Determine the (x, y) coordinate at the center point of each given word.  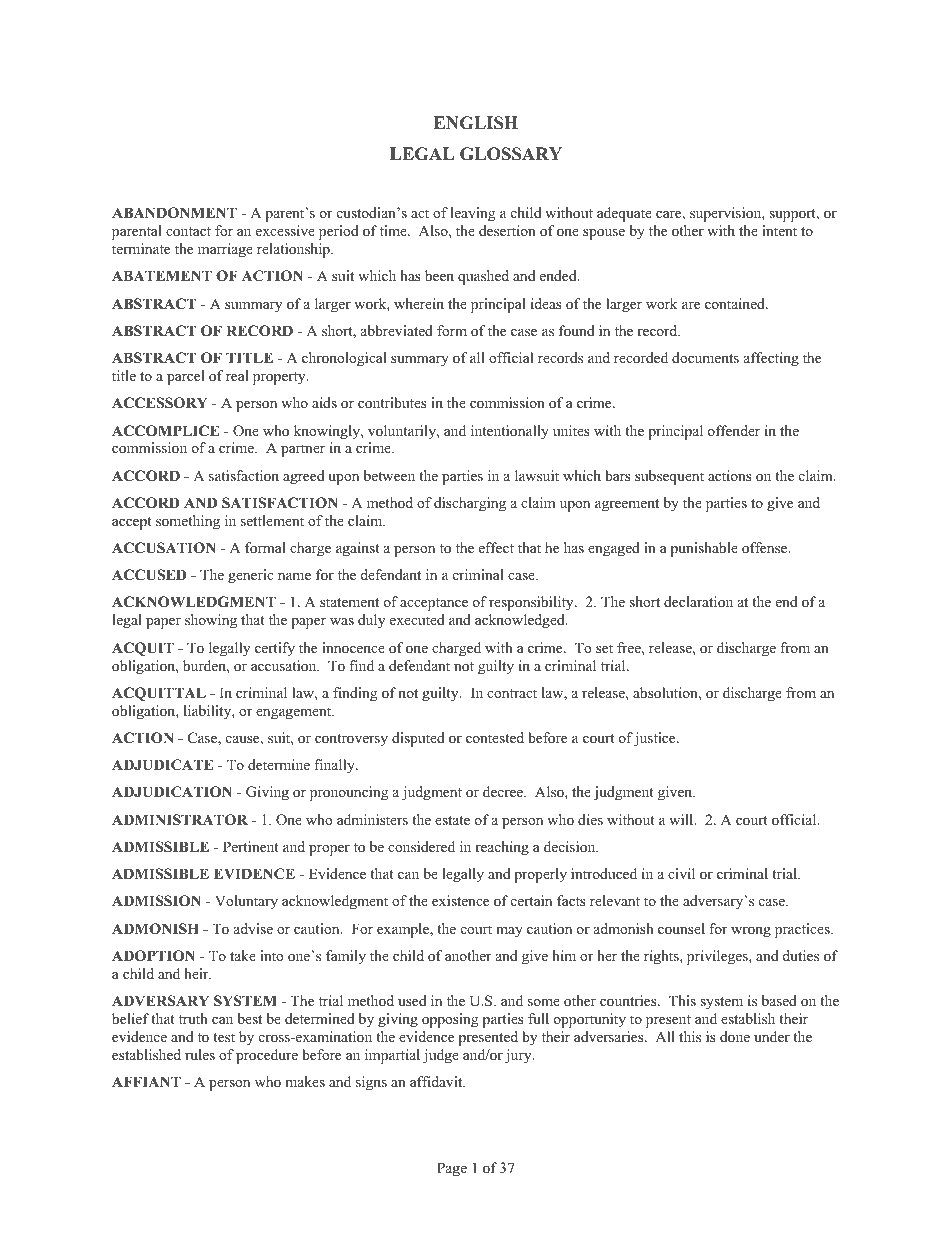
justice (656, 739)
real (237, 375)
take (243, 955)
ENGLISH (476, 123)
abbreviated (397, 330)
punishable (704, 549)
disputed (418, 739)
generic (250, 576)
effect (496, 547)
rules (200, 1054)
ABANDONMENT (174, 213)
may (509, 932)
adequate (624, 214)
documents (705, 357)
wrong (751, 932)
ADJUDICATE (162, 765)
